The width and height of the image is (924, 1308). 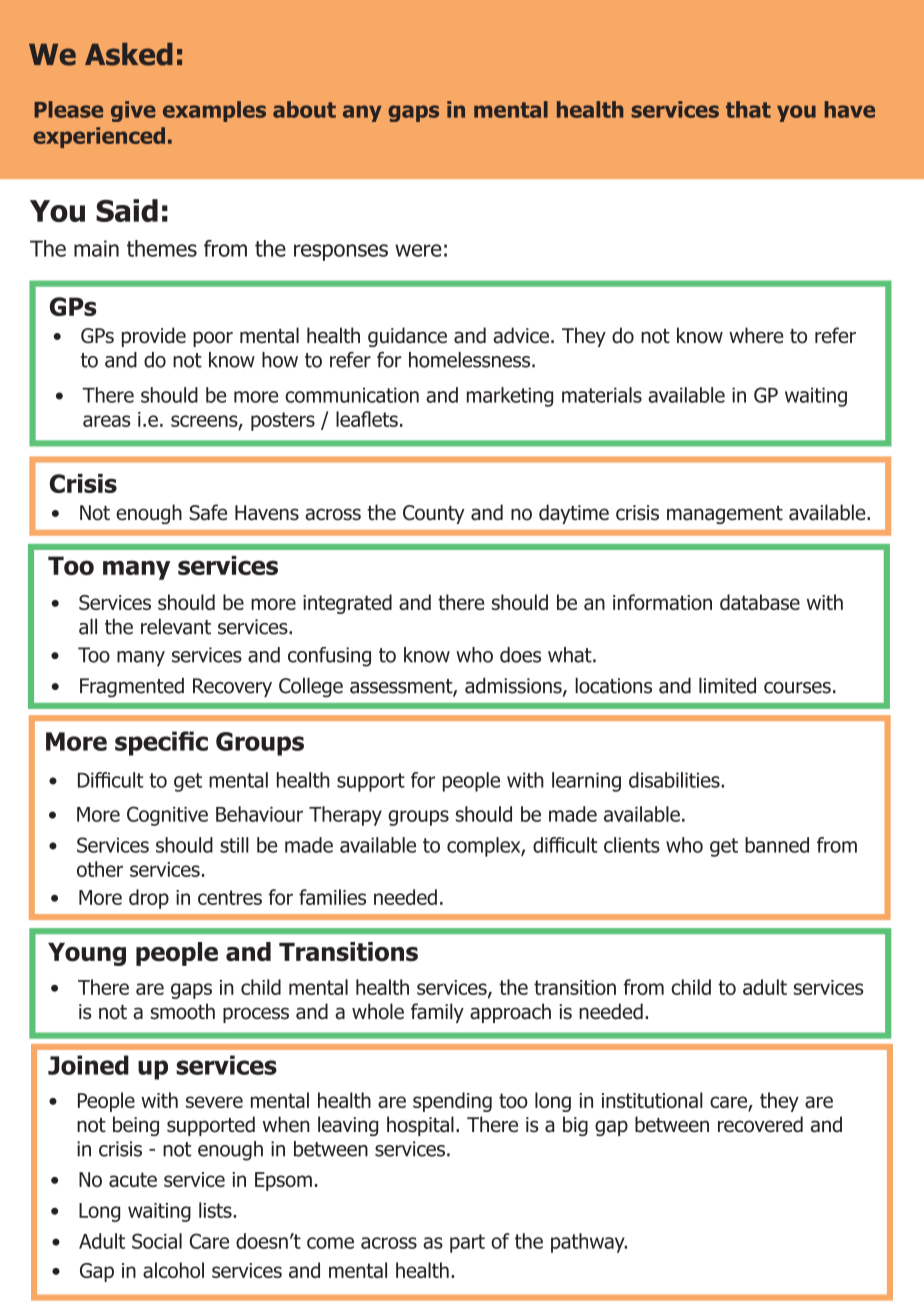 What do you see at coordinates (467, 1243) in the image?
I see `part` at bounding box center [467, 1243].
